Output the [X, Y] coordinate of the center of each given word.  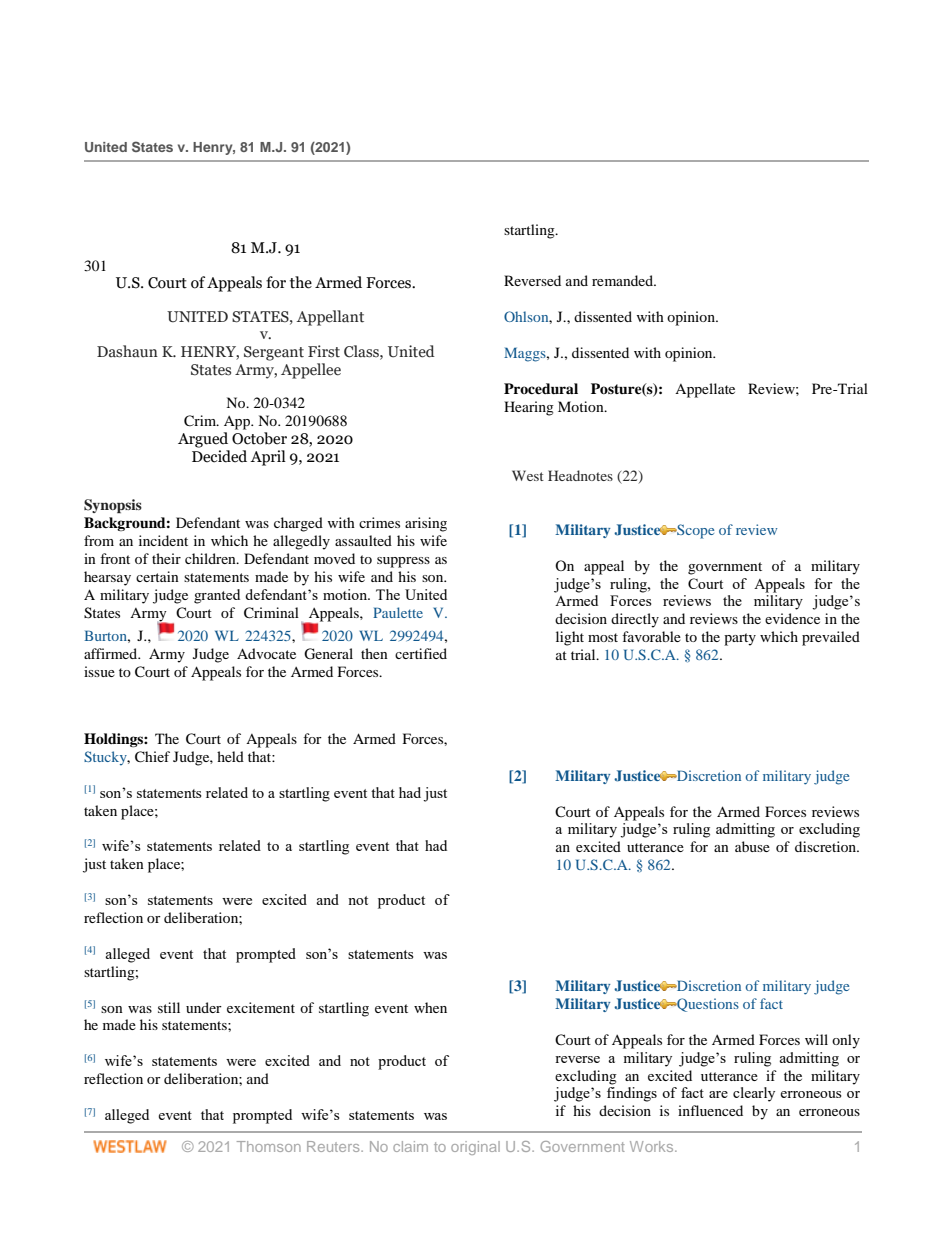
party [740, 639]
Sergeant [274, 353]
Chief [152, 757]
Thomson [269, 1146]
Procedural [541, 388]
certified [421, 653]
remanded [623, 280]
